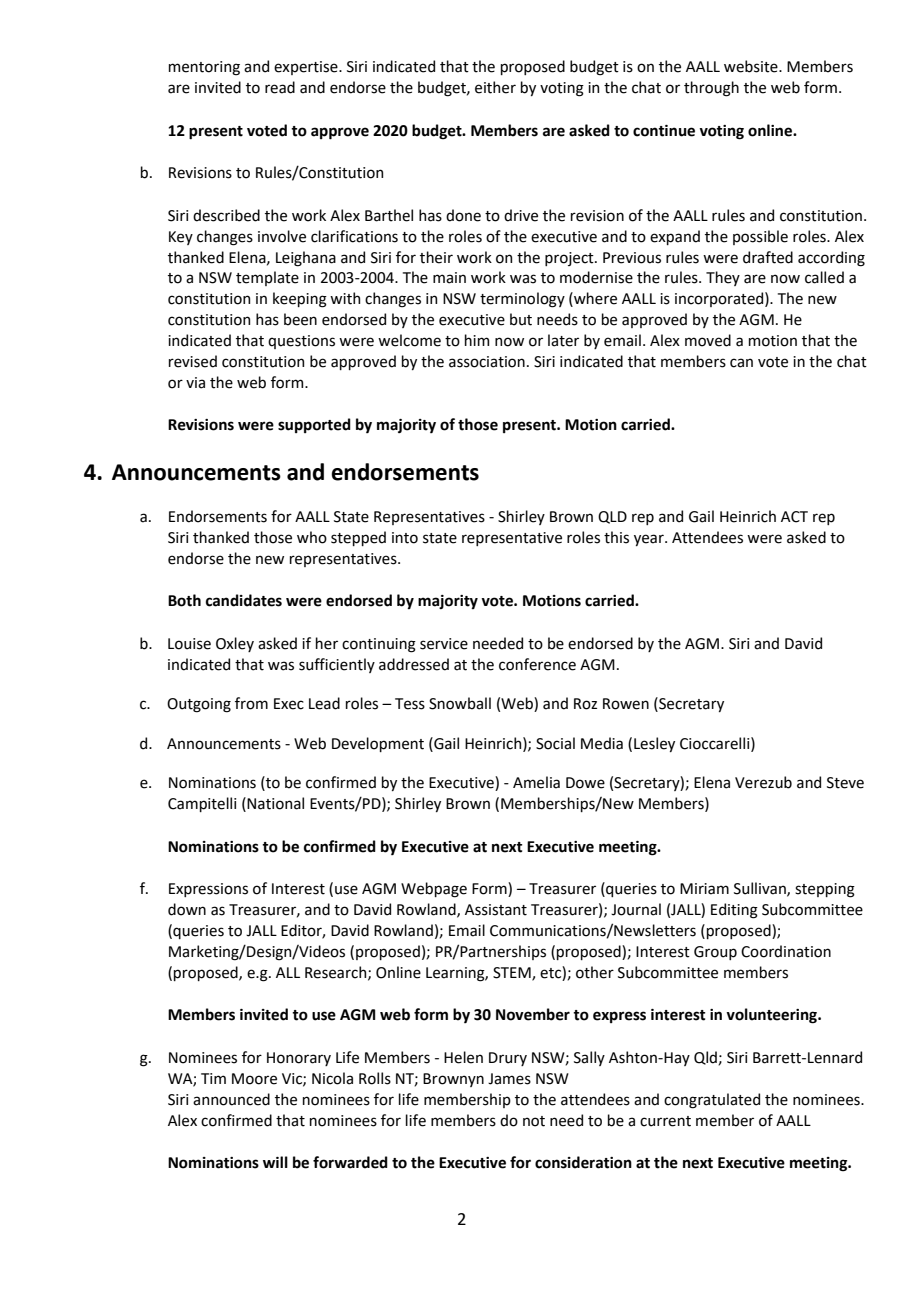  Describe the element at coordinates (314, 425) in the screenshot. I see `supported` at that location.
